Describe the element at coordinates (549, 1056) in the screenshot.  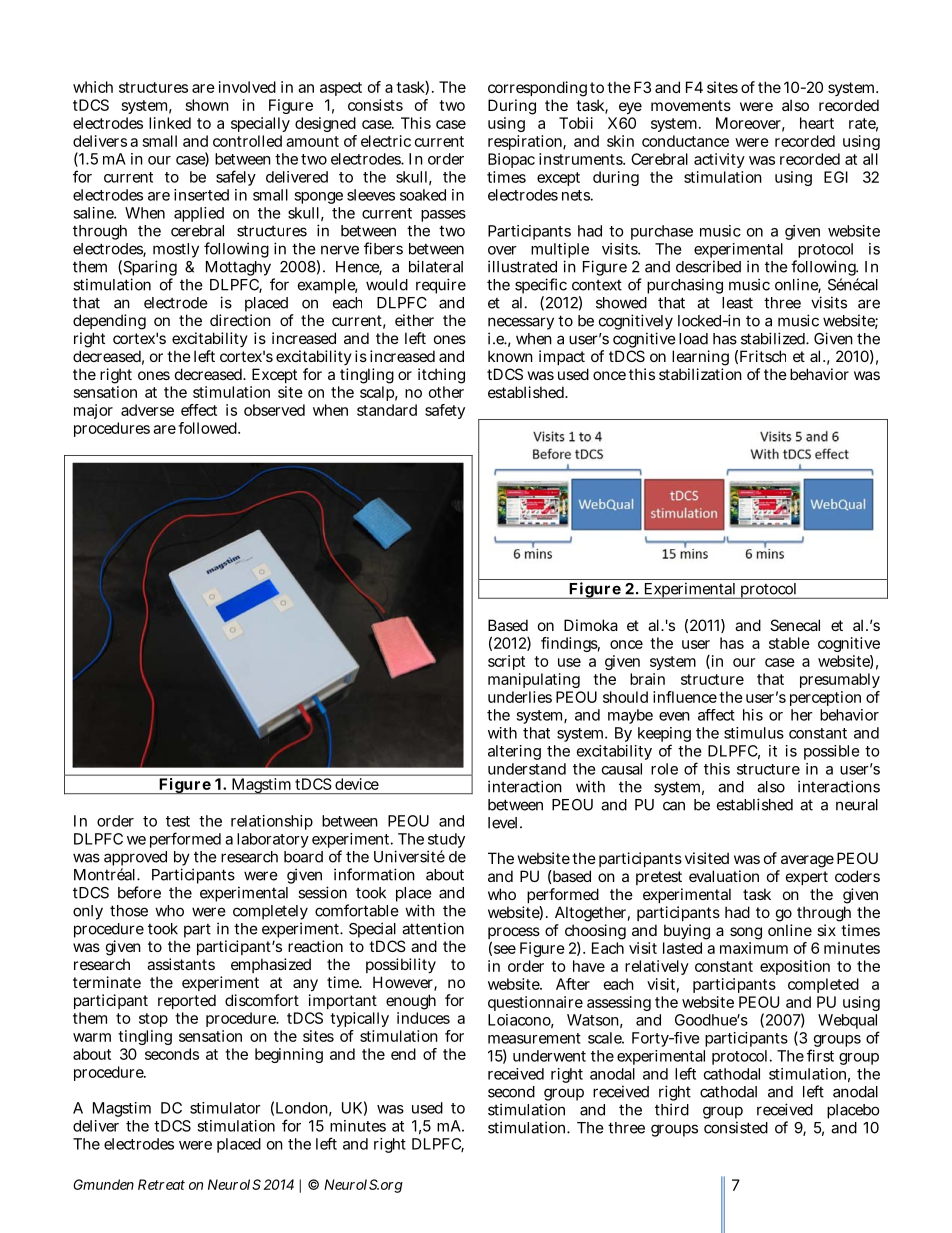
I see `underwent` at that location.
